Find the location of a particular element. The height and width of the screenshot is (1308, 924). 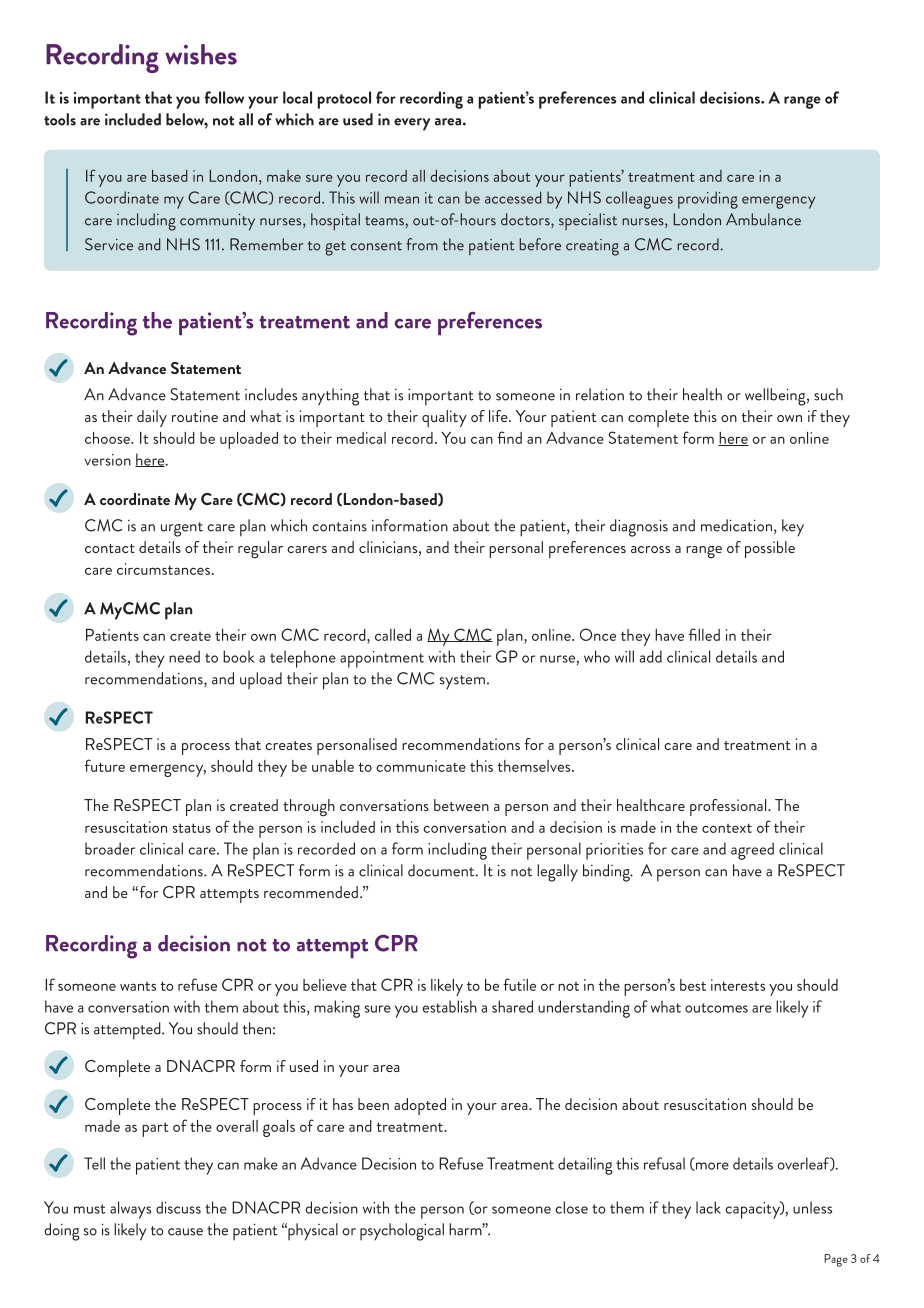

always is located at coordinates (130, 1210).
